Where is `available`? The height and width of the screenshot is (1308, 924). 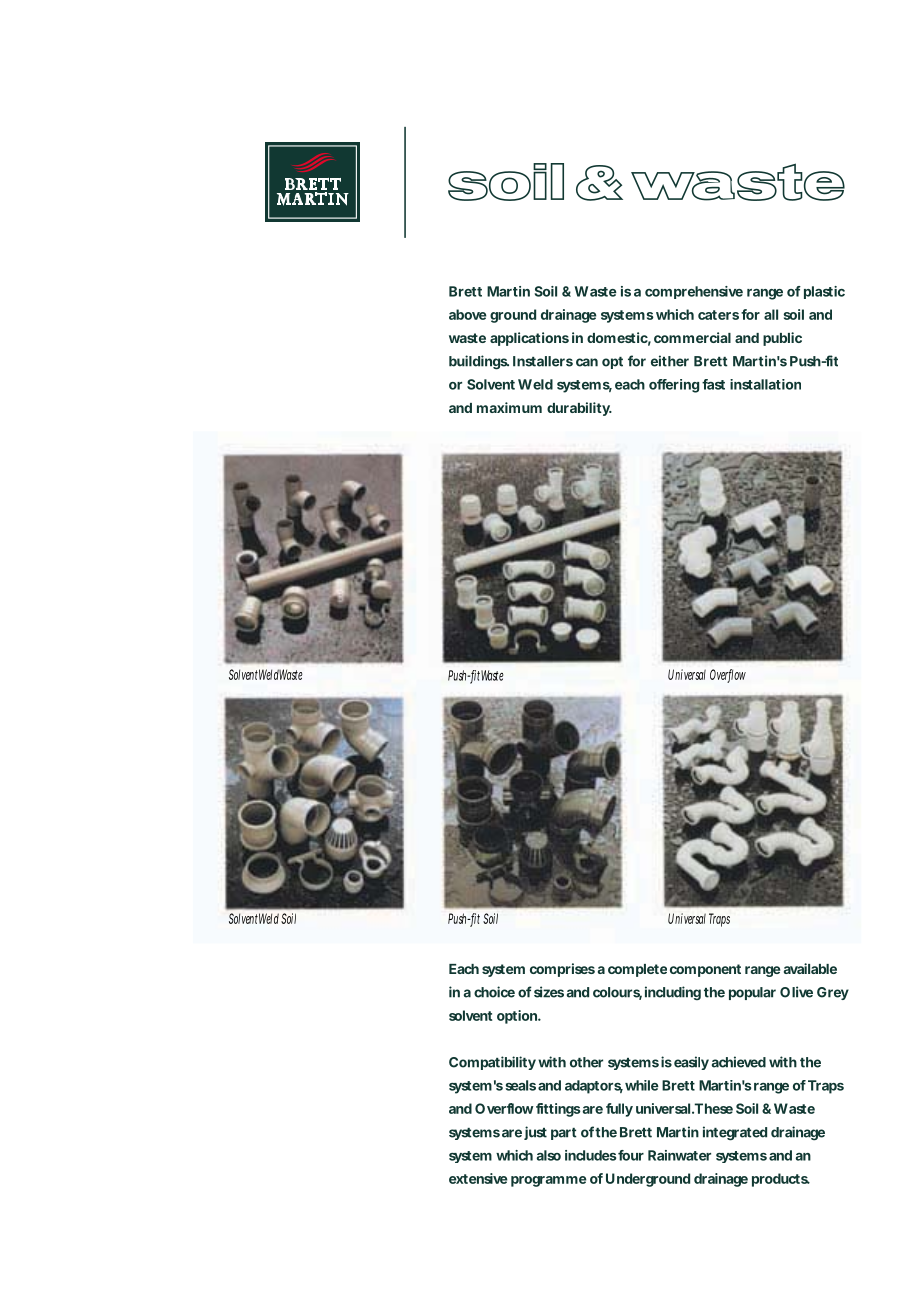
available is located at coordinates (810, 968).
